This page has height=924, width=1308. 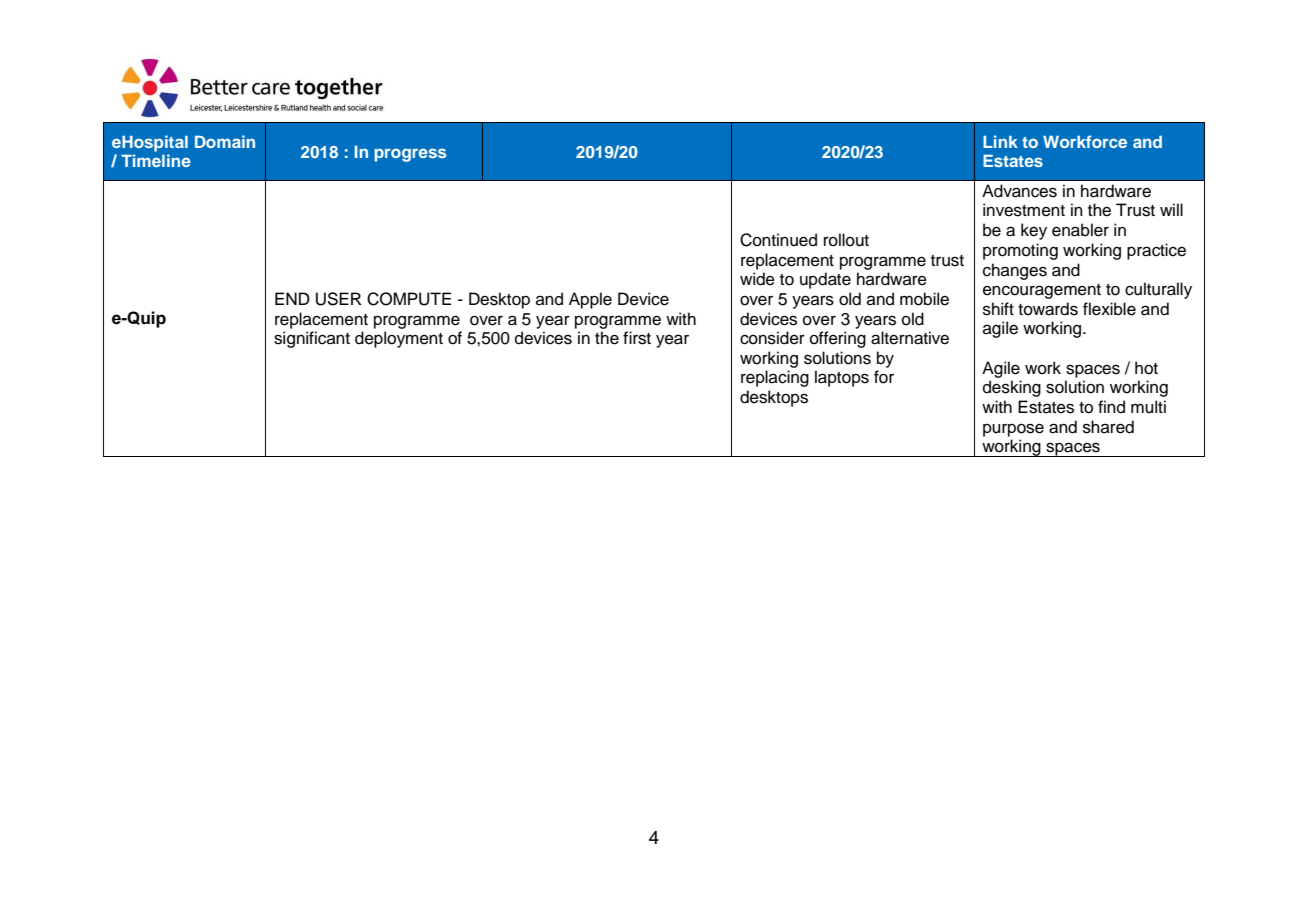 I want to click on Domain, so click(x=225, y=141).
